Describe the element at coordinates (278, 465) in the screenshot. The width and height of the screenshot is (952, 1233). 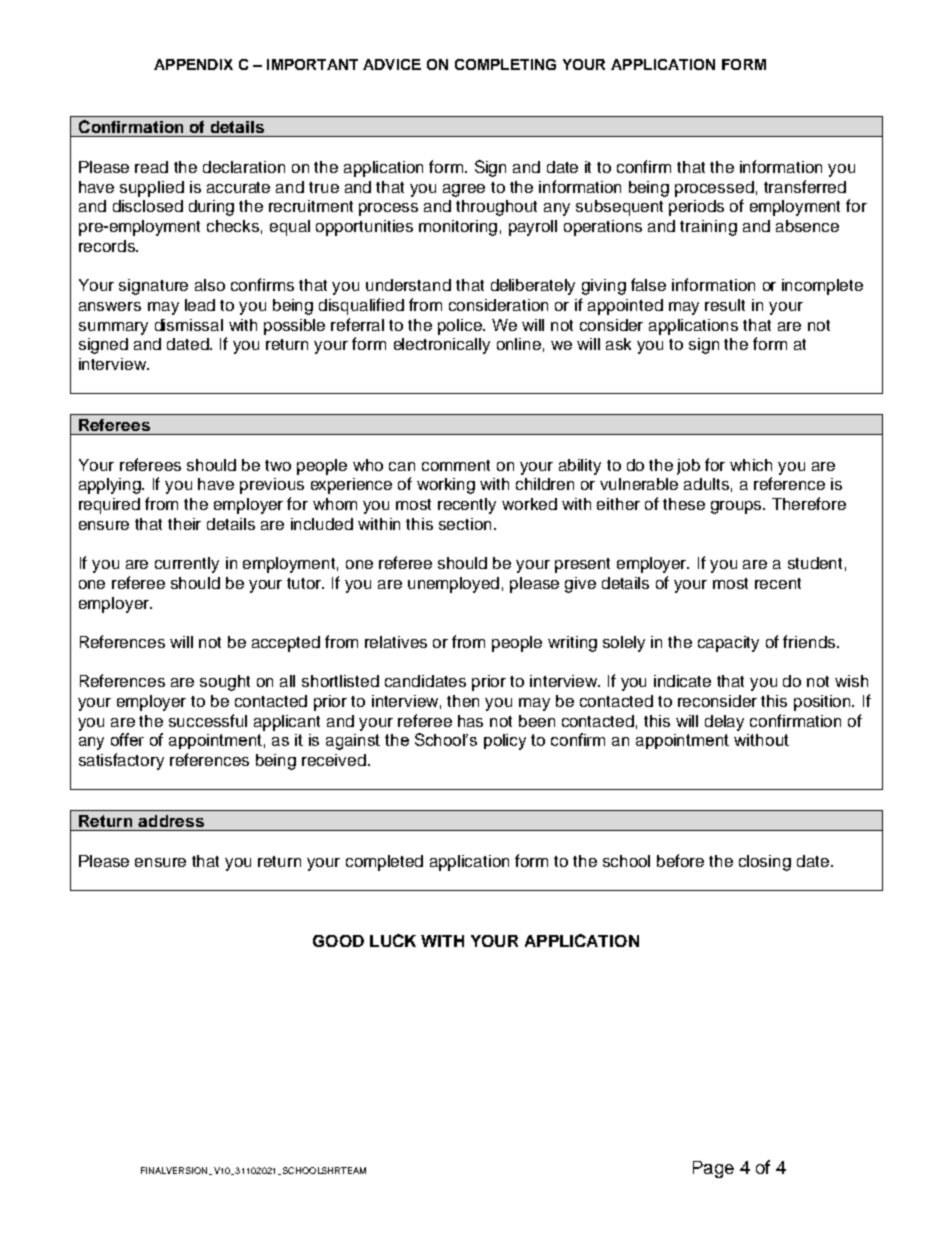
I see `two` at that location.
